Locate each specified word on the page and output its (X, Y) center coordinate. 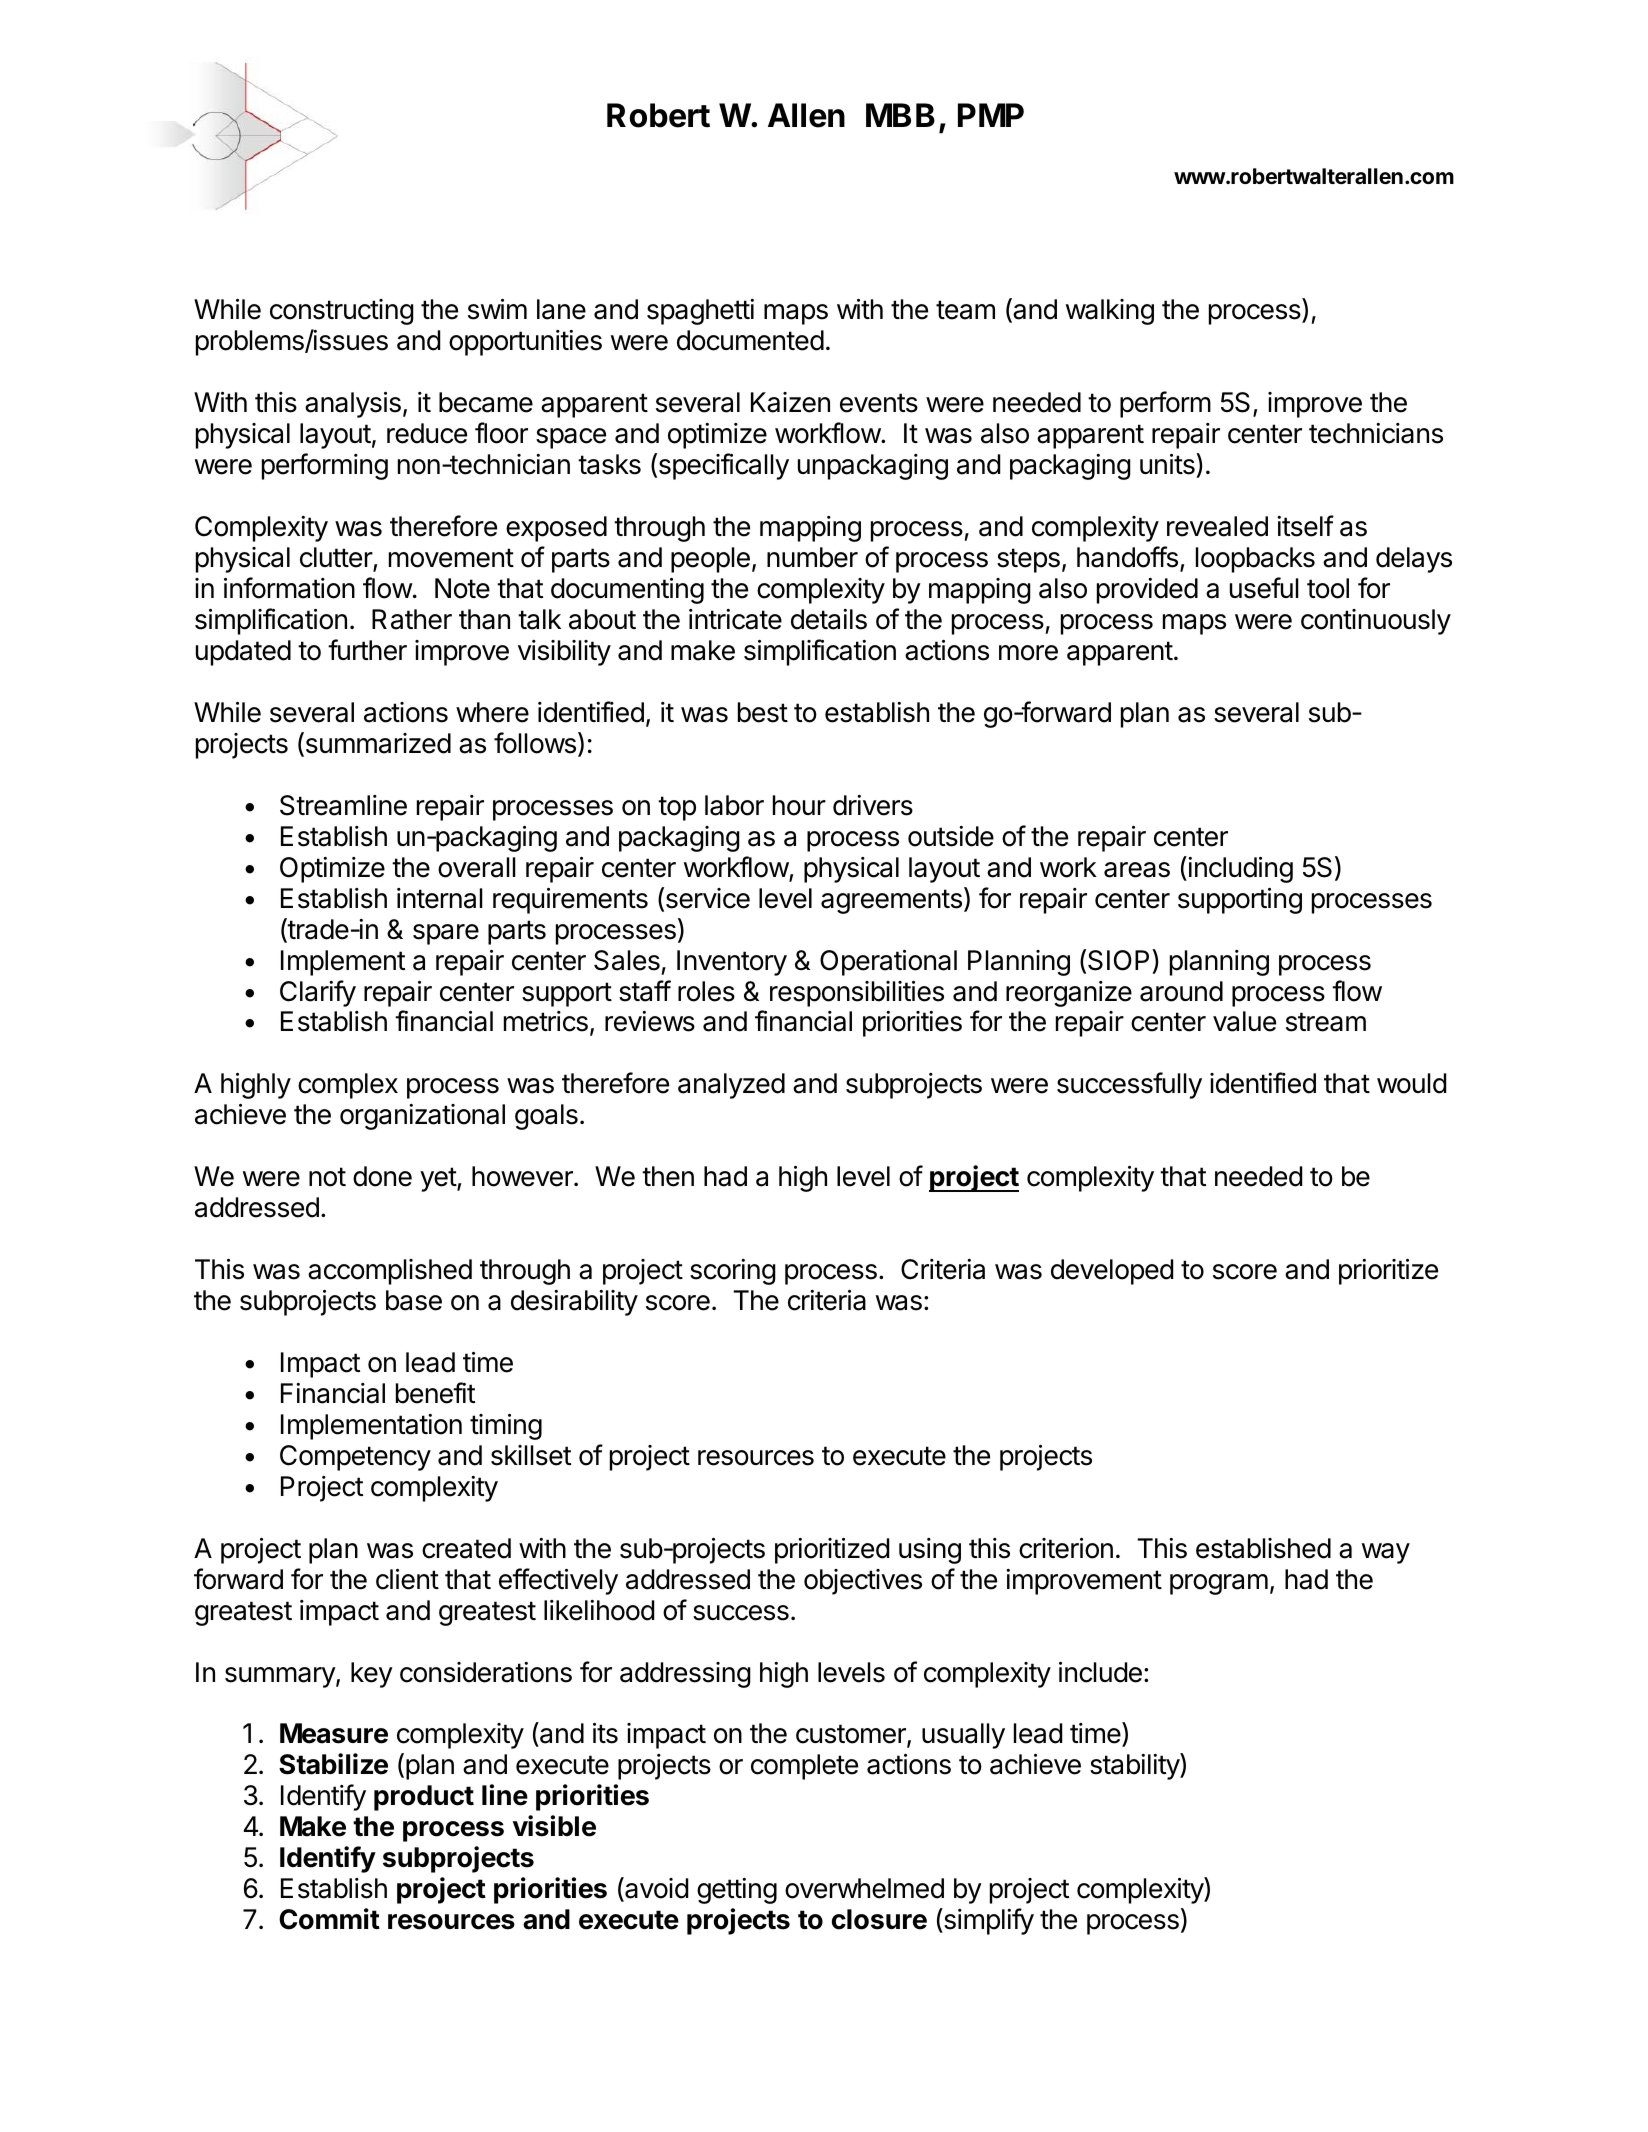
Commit (329, 1919)
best (763, 712)
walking (1110, 312)
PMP (991, 115)
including (1239, 869)
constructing (342, 312)
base (414, 1300)
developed (1112, 1272)
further (367, 650)
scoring (733, 1272)
